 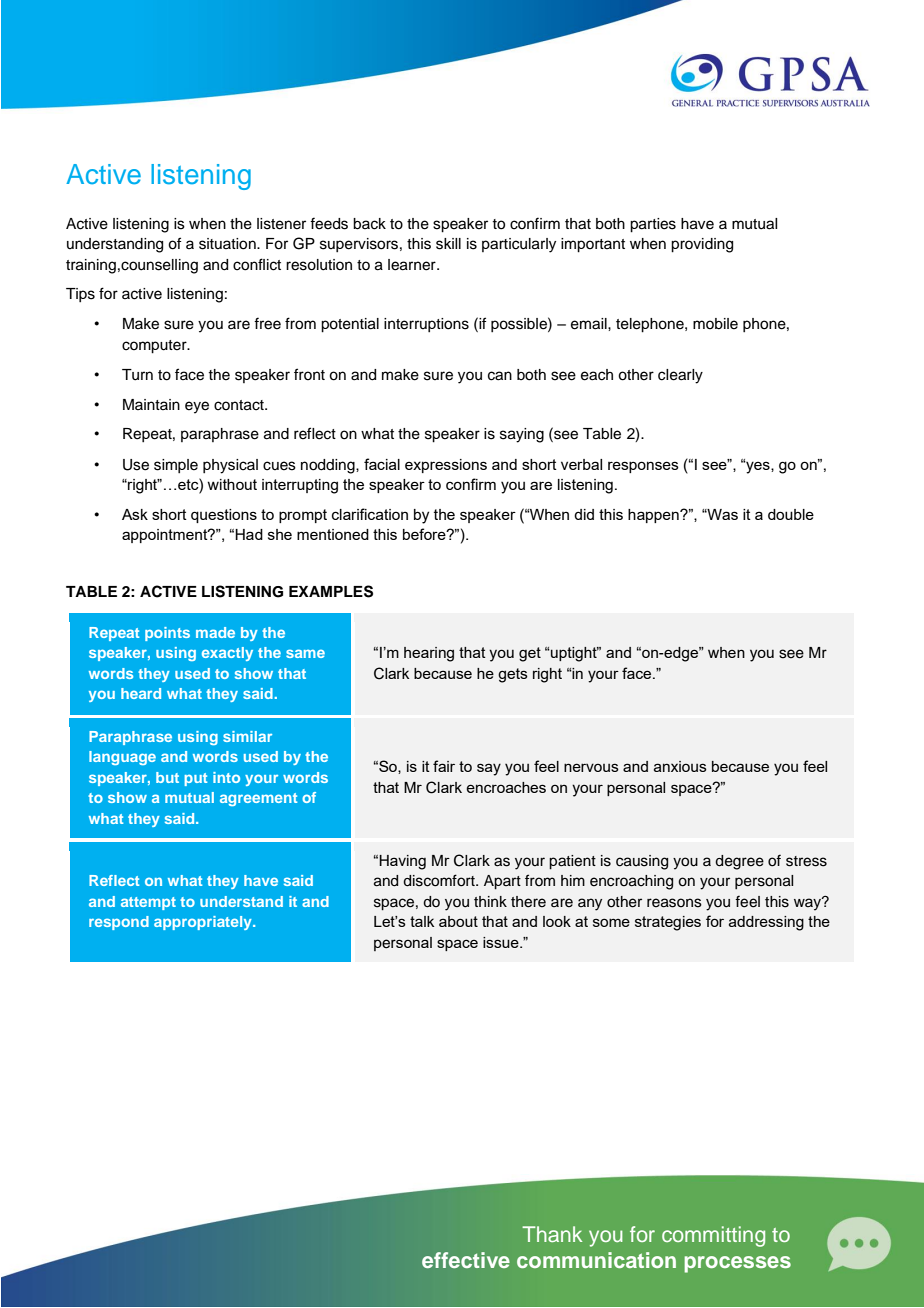 I want to click on effective, so click(x=466, y=1260).
